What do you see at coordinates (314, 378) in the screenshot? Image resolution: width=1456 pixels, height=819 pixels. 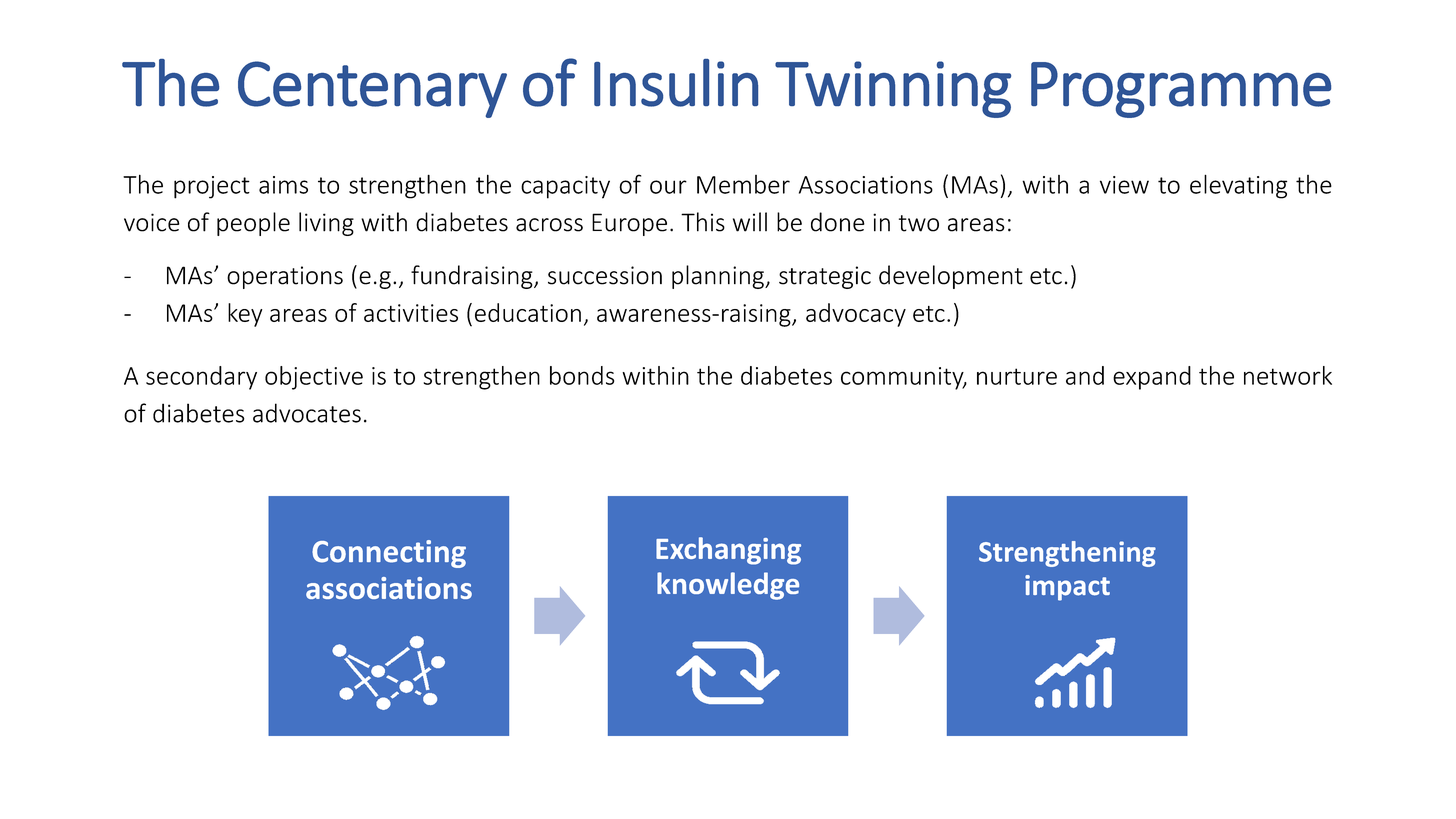 I see `objective` at bounding box center [314, 378].
